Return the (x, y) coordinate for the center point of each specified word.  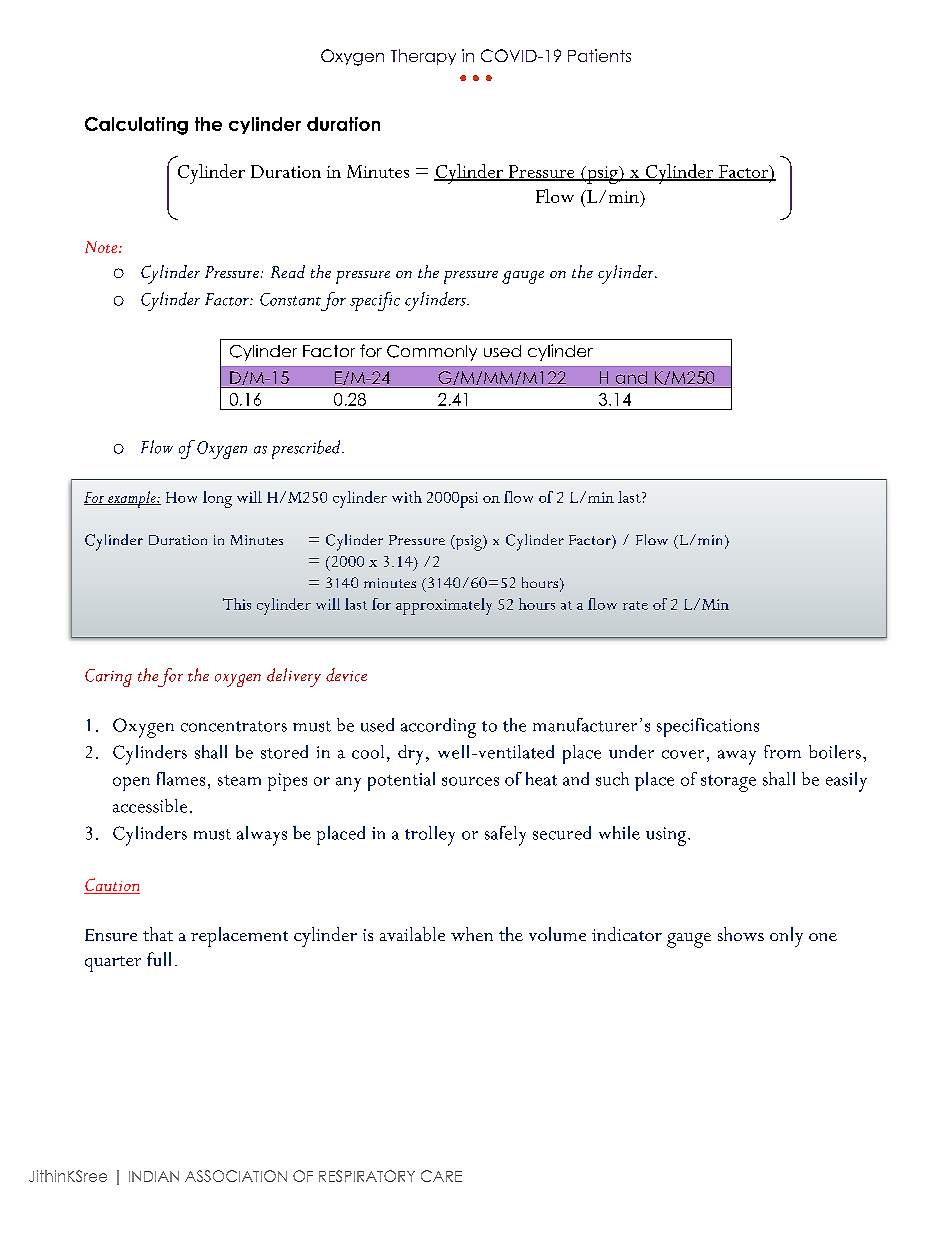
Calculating (136, 126)
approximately (444, 606)
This (237, 604)
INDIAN (154, 1176)
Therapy (423, 57)
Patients (599, 55)
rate (635, 605)
